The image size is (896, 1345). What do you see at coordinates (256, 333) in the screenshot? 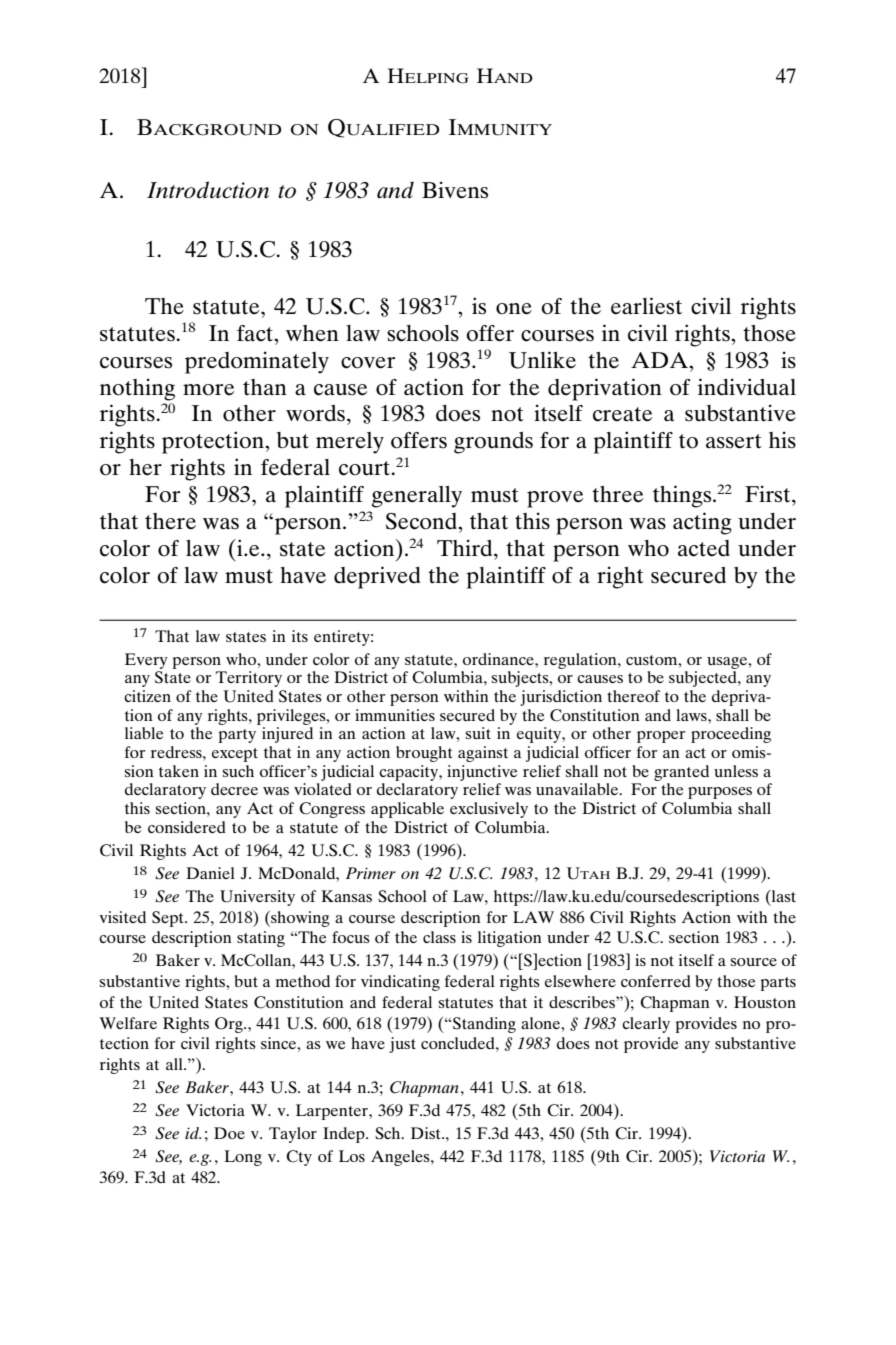
I see `fact` at bounding box center [256, 333].
